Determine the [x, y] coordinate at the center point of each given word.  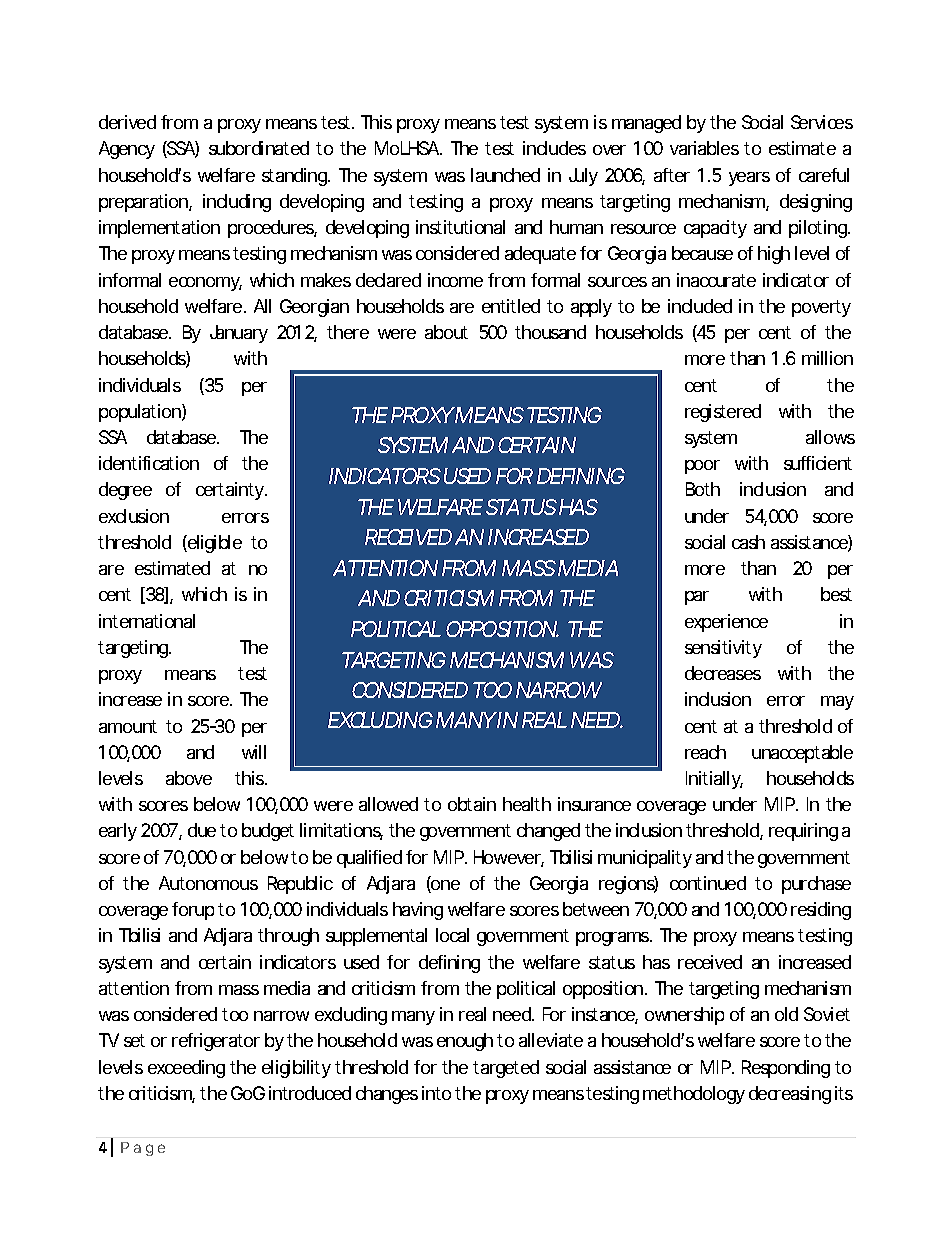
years [749, 179]
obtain [472, 804]
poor [702, 467]
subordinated [259, 148]
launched [505, 175]
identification [149, 463]
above [189, 778]
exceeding [186, 1069]
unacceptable [802, 754]
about [446, 332]
